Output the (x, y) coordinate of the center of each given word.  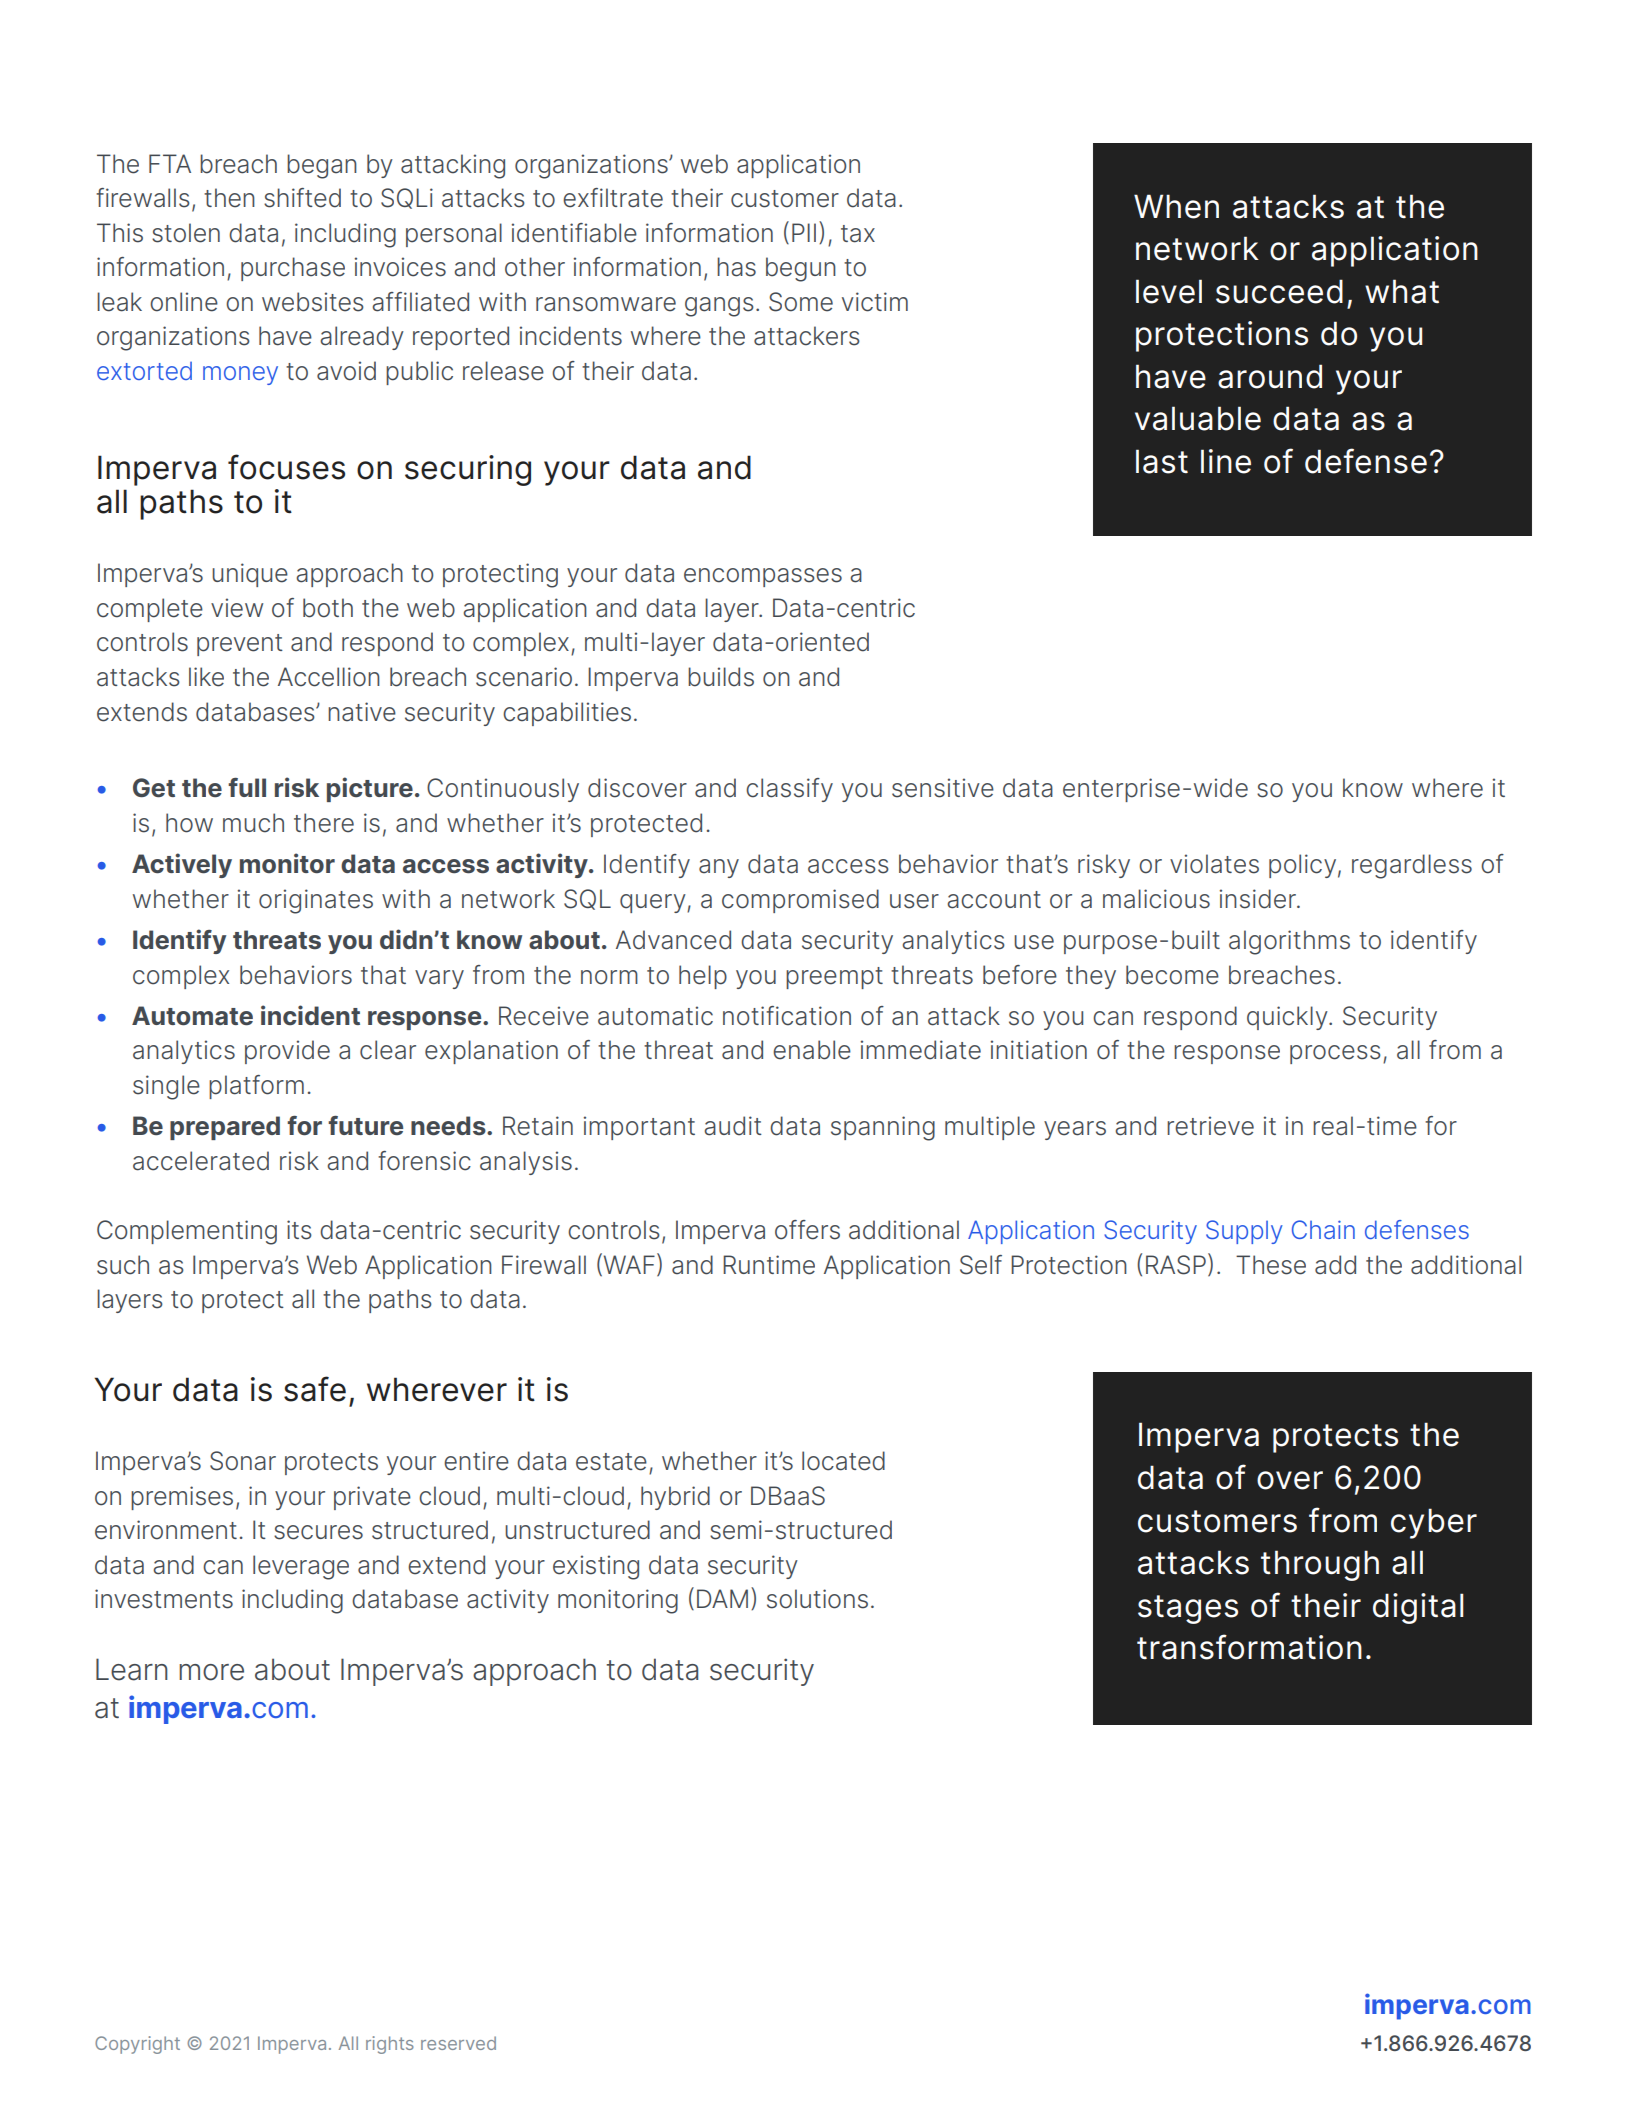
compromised (800, 901)
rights (390, 2045)
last (1162, 461)
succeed (1279, 291)
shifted (302, 198)
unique (250, 575)
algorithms (1289, 942)
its (299, 1230)
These (1271, 1265)
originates (316, 901)
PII (804, 232)
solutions (817, 1599)
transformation (1249, 1647)
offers (807, 1230)
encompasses (763, 577)
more (211, 1672)
